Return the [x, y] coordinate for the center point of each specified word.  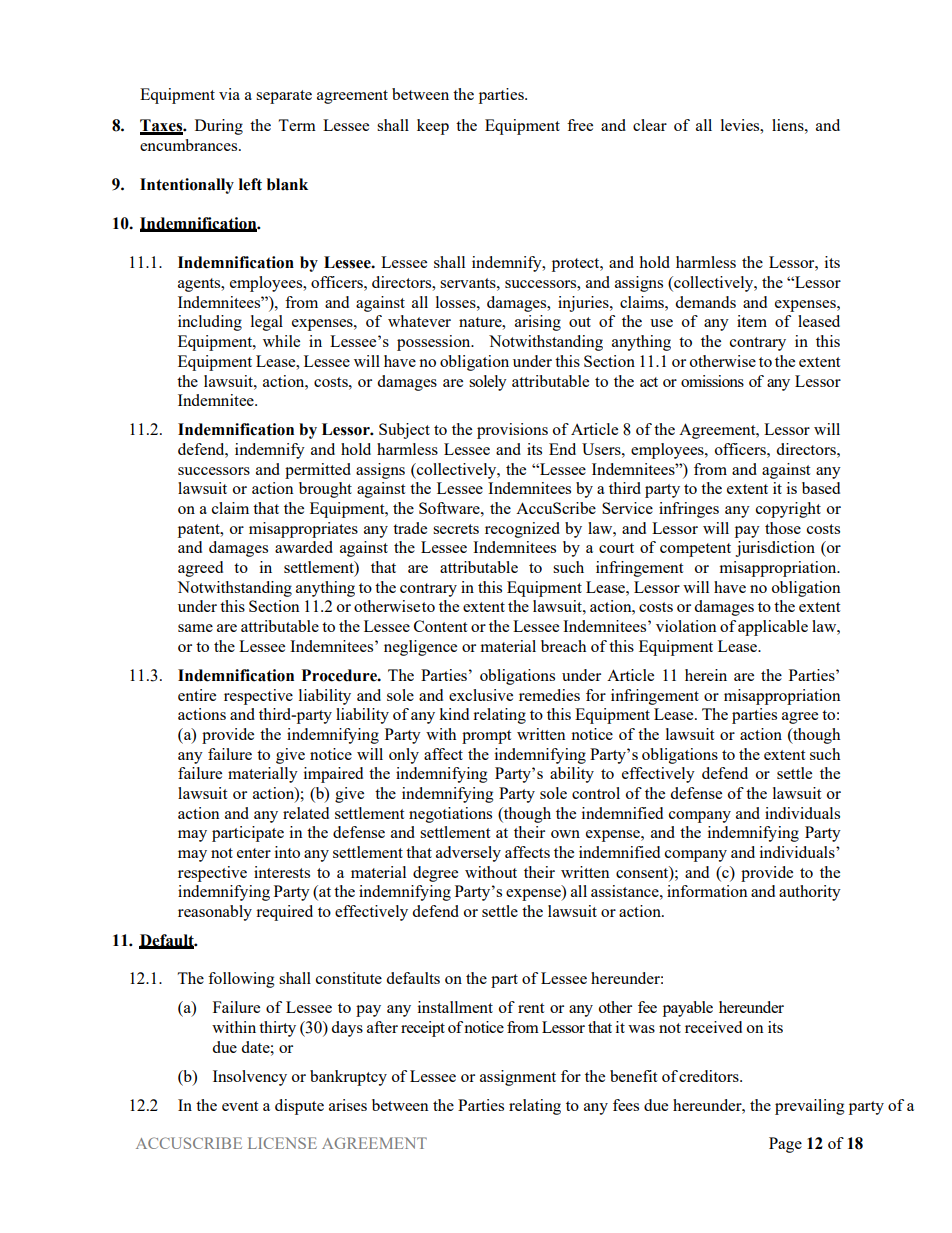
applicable [773, 628]
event [240, 1106]
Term [297, 125]
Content [440, 626]
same [195, 628]
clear [650, 125]
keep [433, 127]
